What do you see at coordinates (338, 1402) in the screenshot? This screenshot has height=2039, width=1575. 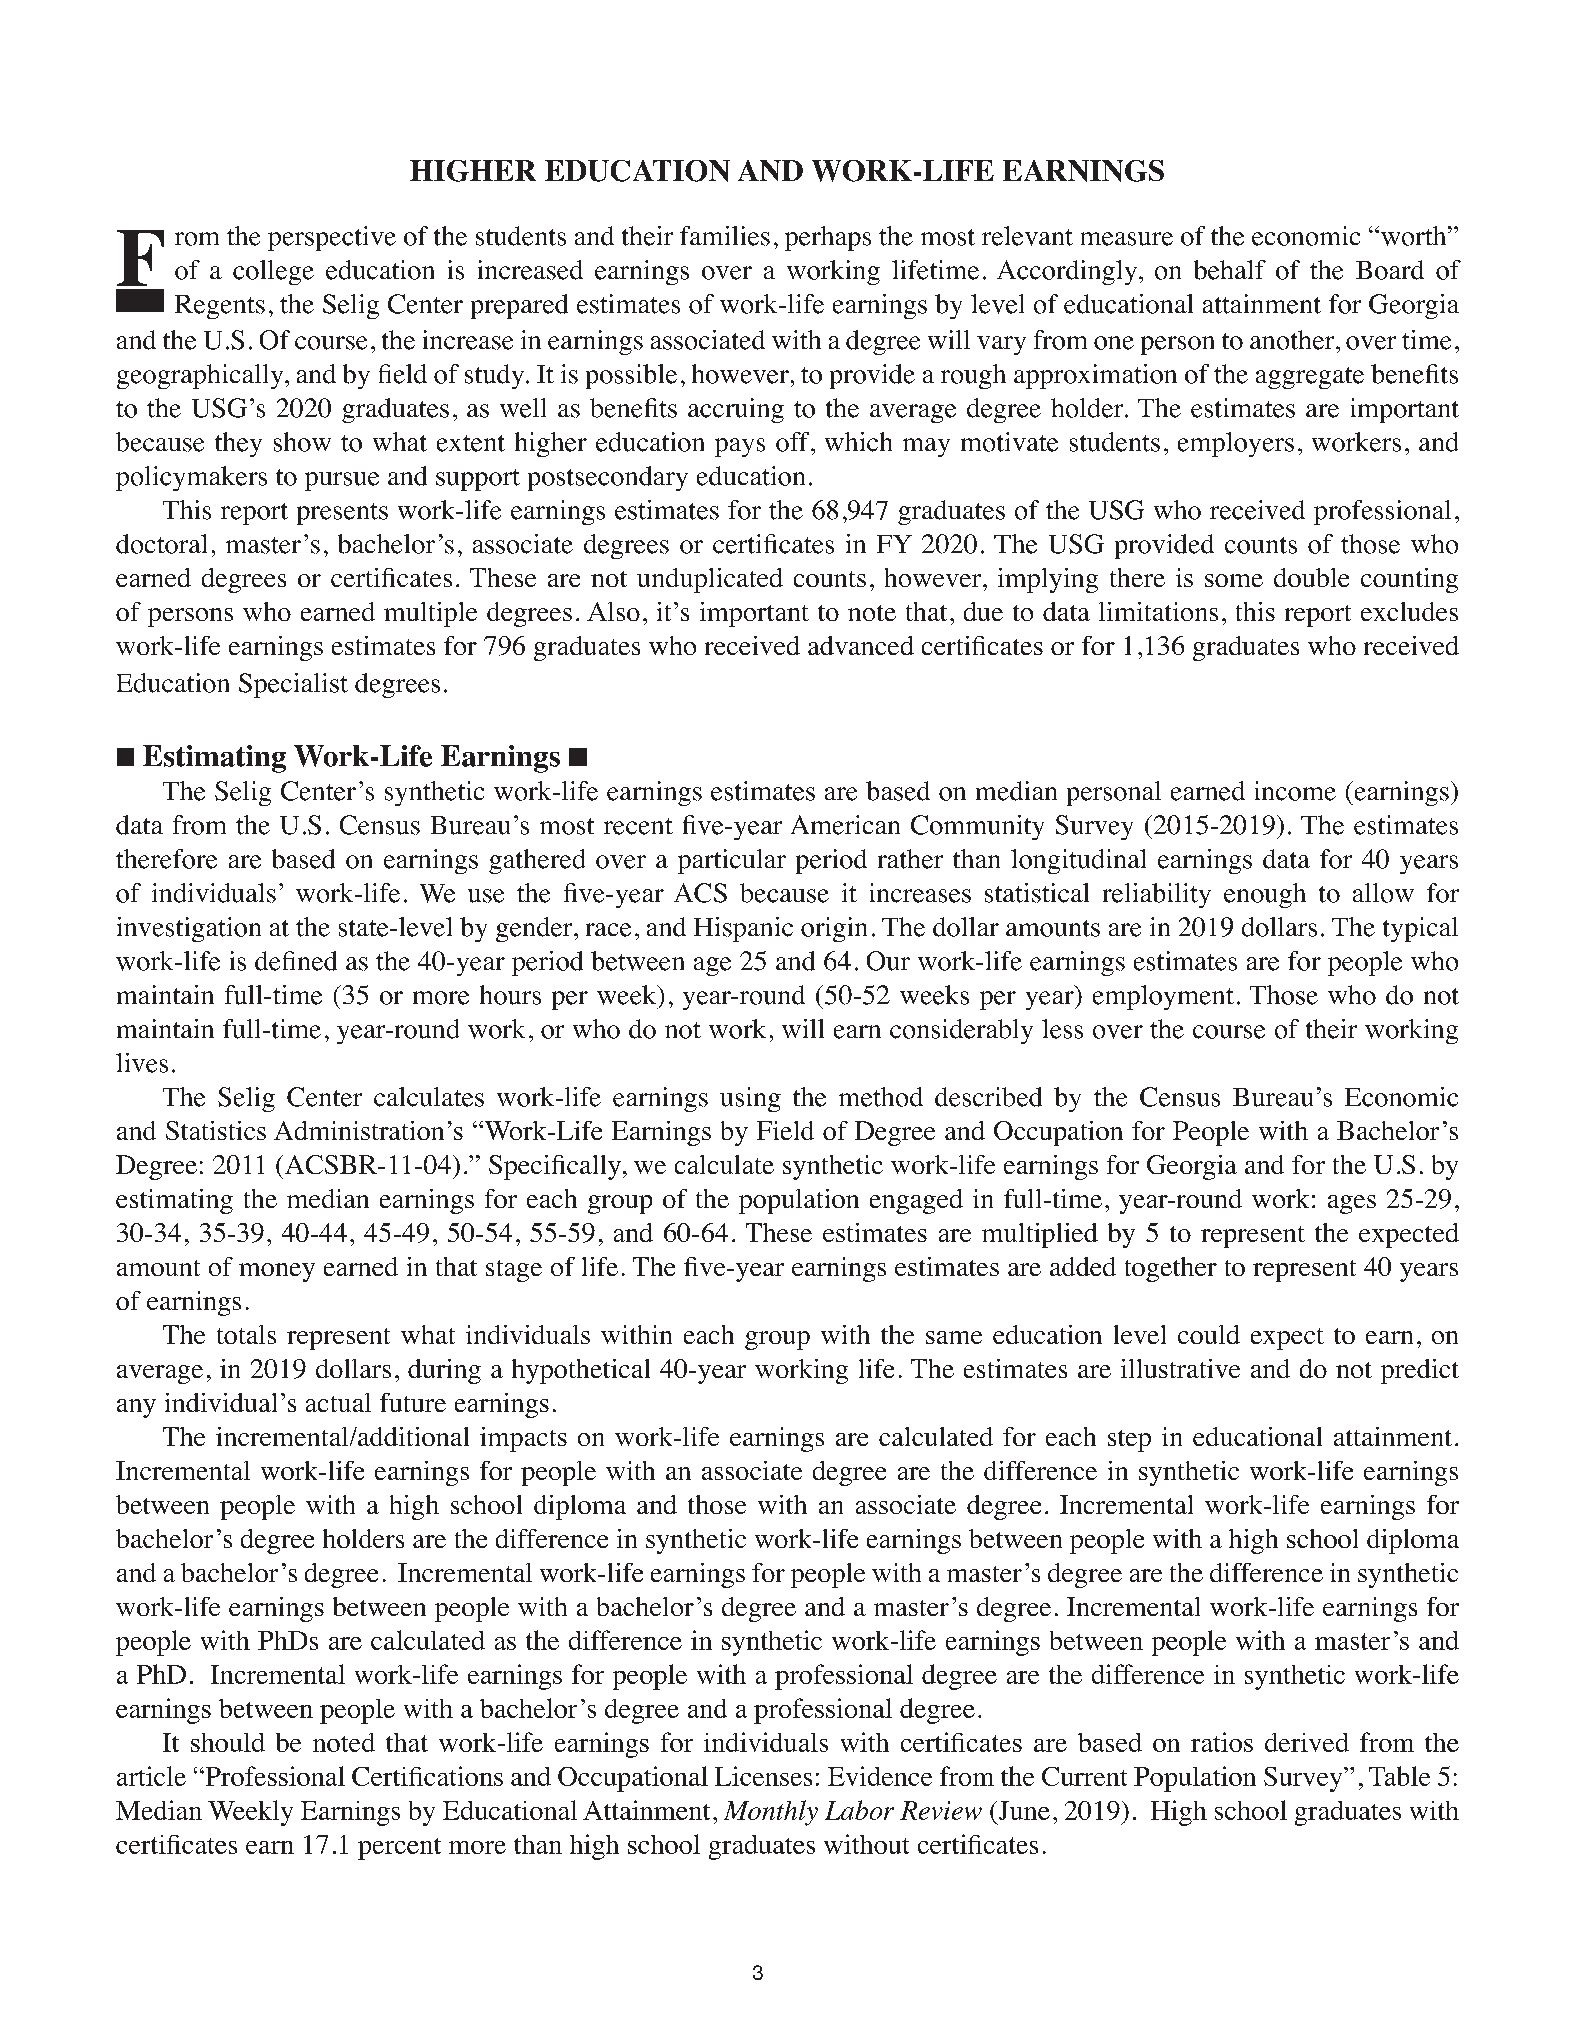 I see `actual` at bounding box center [338, 1402].
